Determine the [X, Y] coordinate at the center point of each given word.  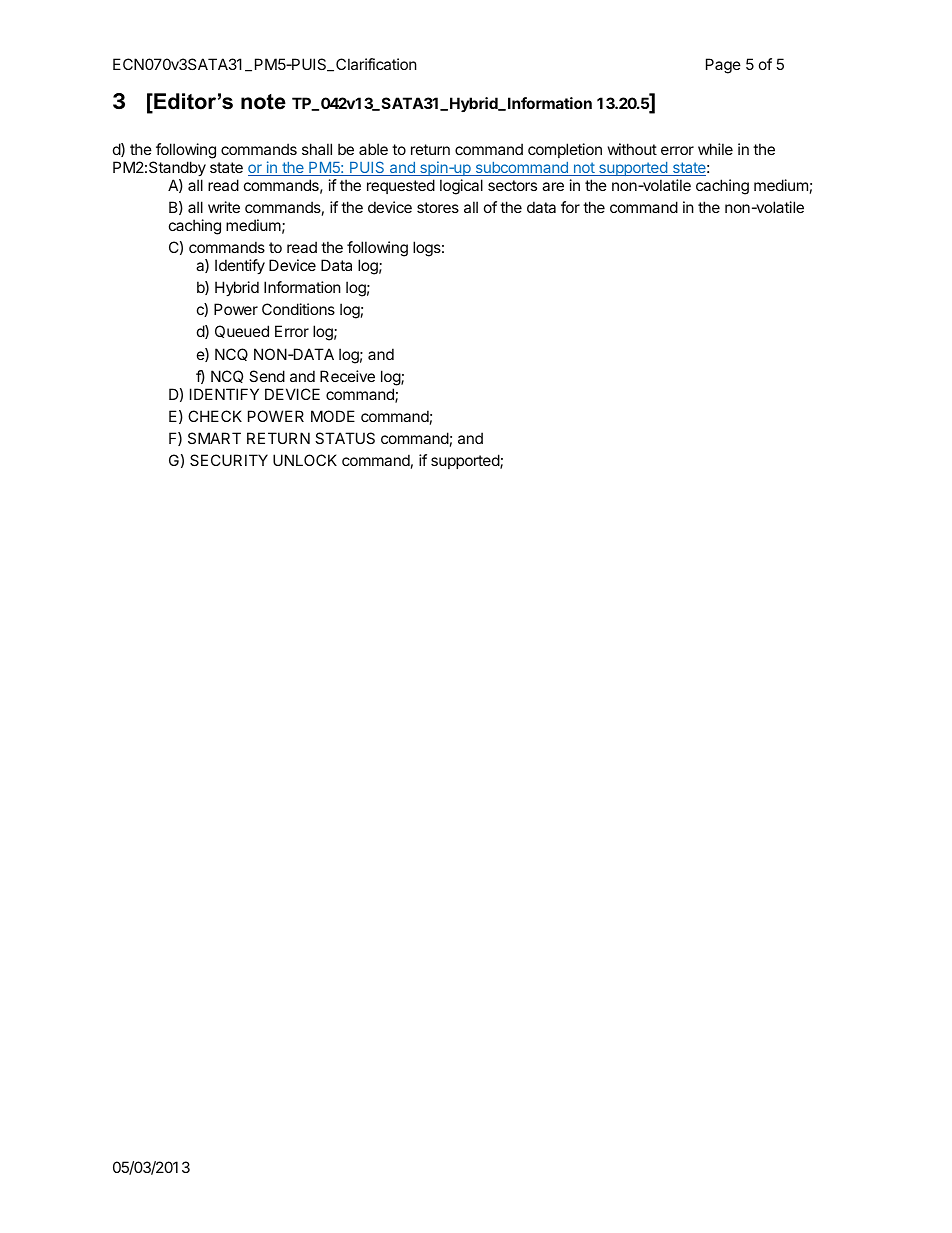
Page [723, 66]
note [263, 102]
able [373, 149]
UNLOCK [305, 460]
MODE [333, 416]
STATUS [345, 438]
